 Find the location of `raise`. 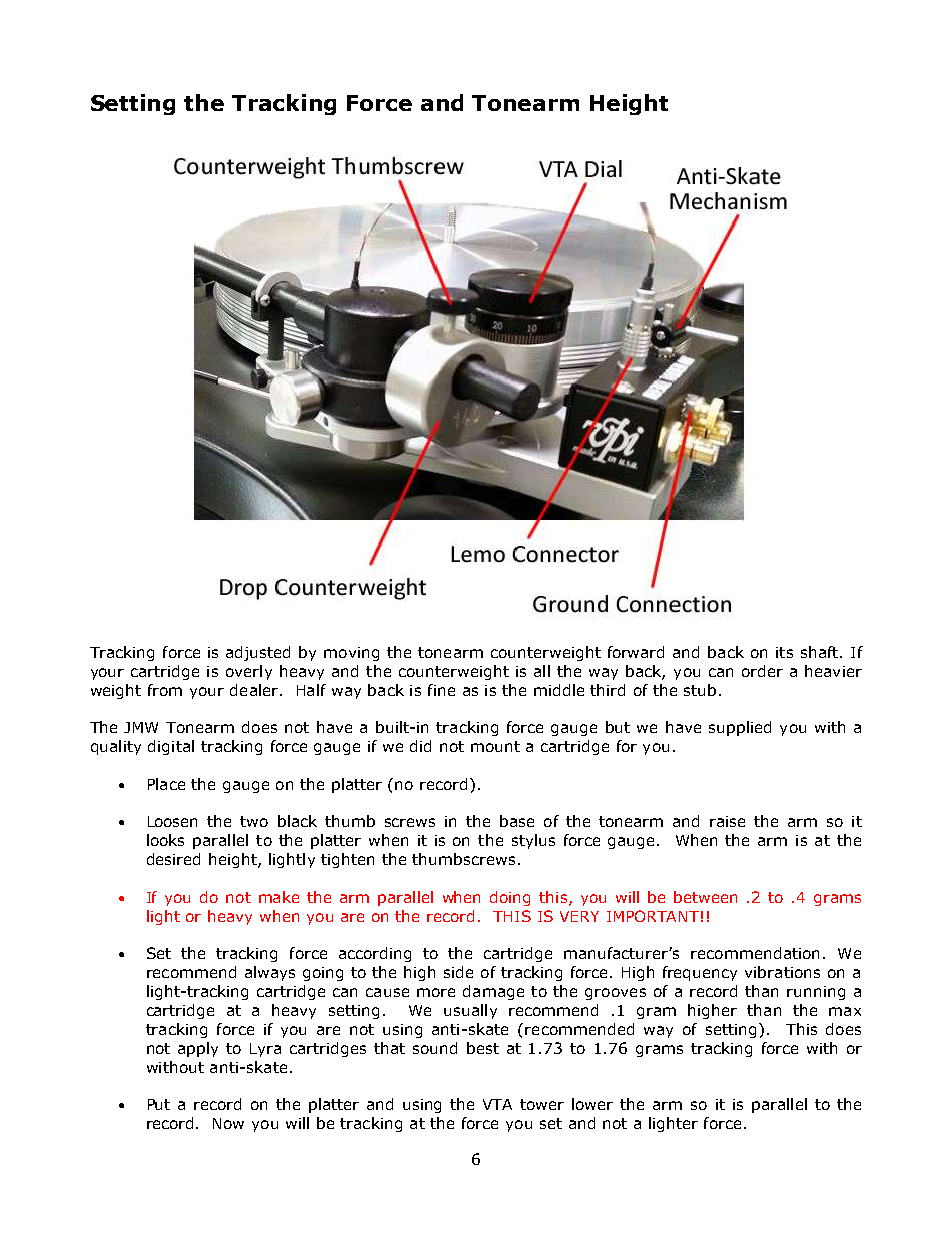

raise is located at coordinates (727, 821).
